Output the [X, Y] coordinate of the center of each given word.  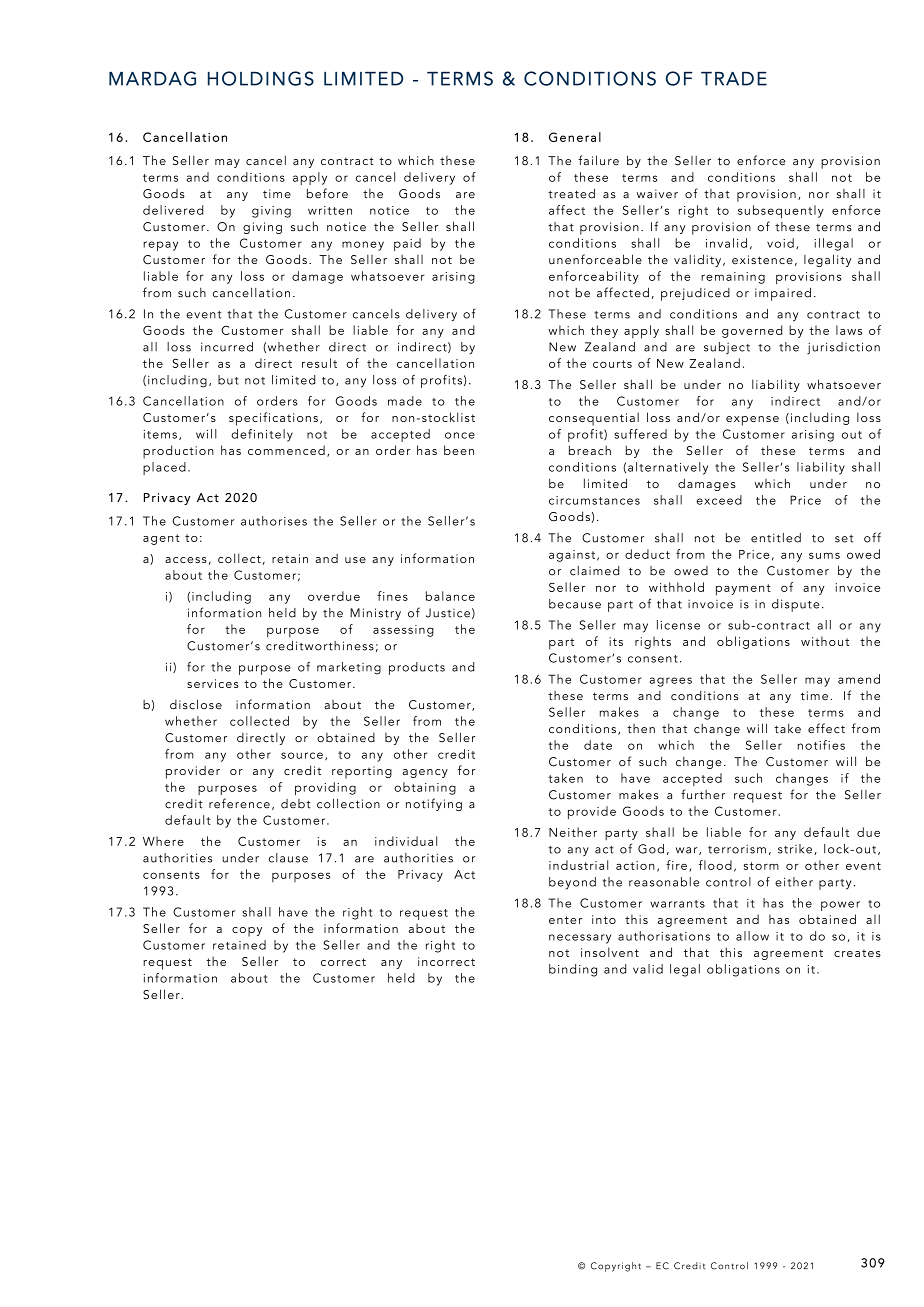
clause [288, 858]
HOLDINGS [261, 78]
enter [565, 920]
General [575, 137]
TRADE [734, 79]
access [186, 560]
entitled [776, 538]
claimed [594, 571]
